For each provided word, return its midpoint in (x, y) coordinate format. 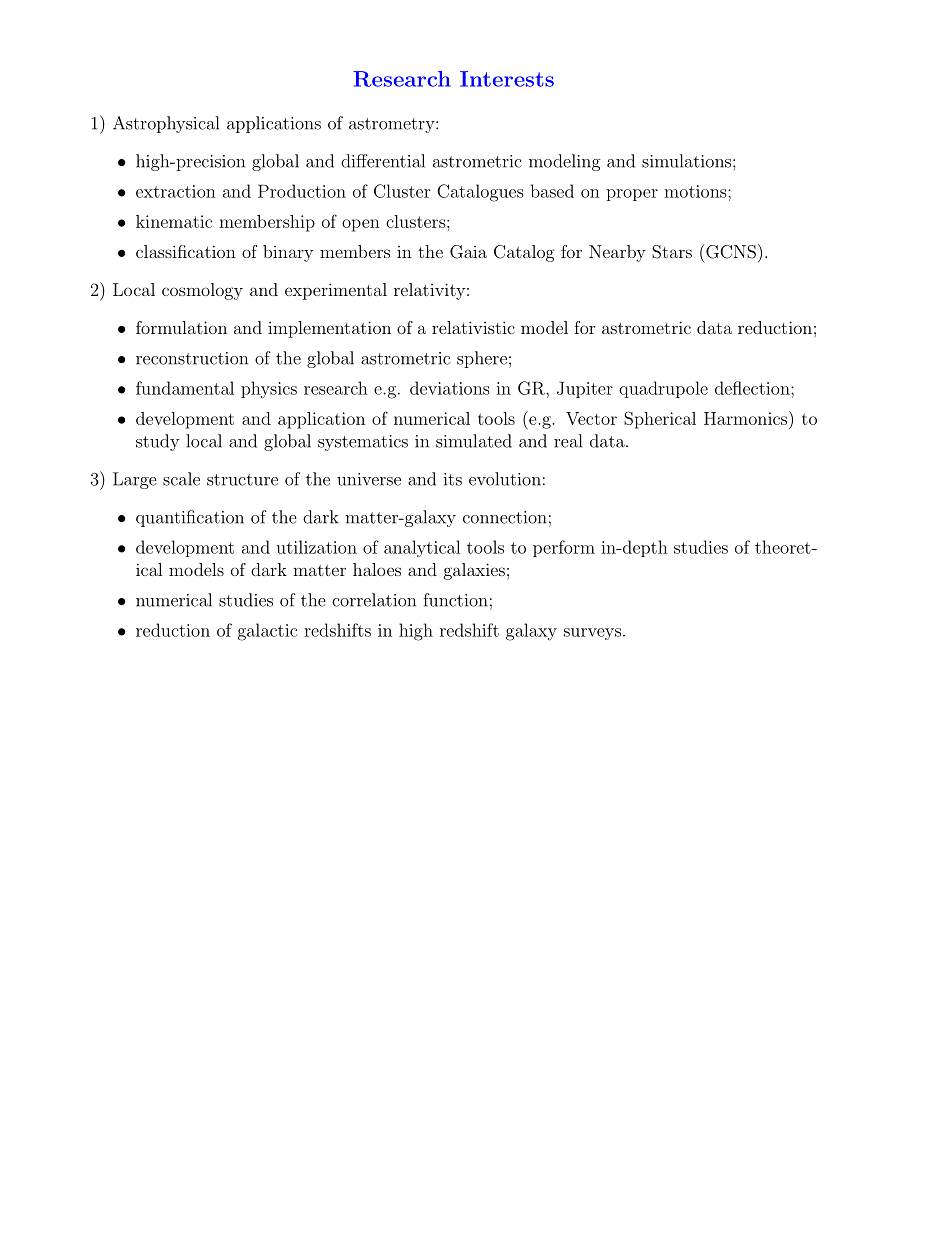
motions (695, 191)
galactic (267, 632)
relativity (429, 291)
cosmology (202, 291)
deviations (450, 388)
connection (505, 517)
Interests (507, 79)
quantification (190, 518)
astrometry (393, 125)
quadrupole (663, 389)
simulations (686, 161)
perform (564, 548)
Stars (672, 252)
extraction (176, 191)
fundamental (185, 388)
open (361, 225)
